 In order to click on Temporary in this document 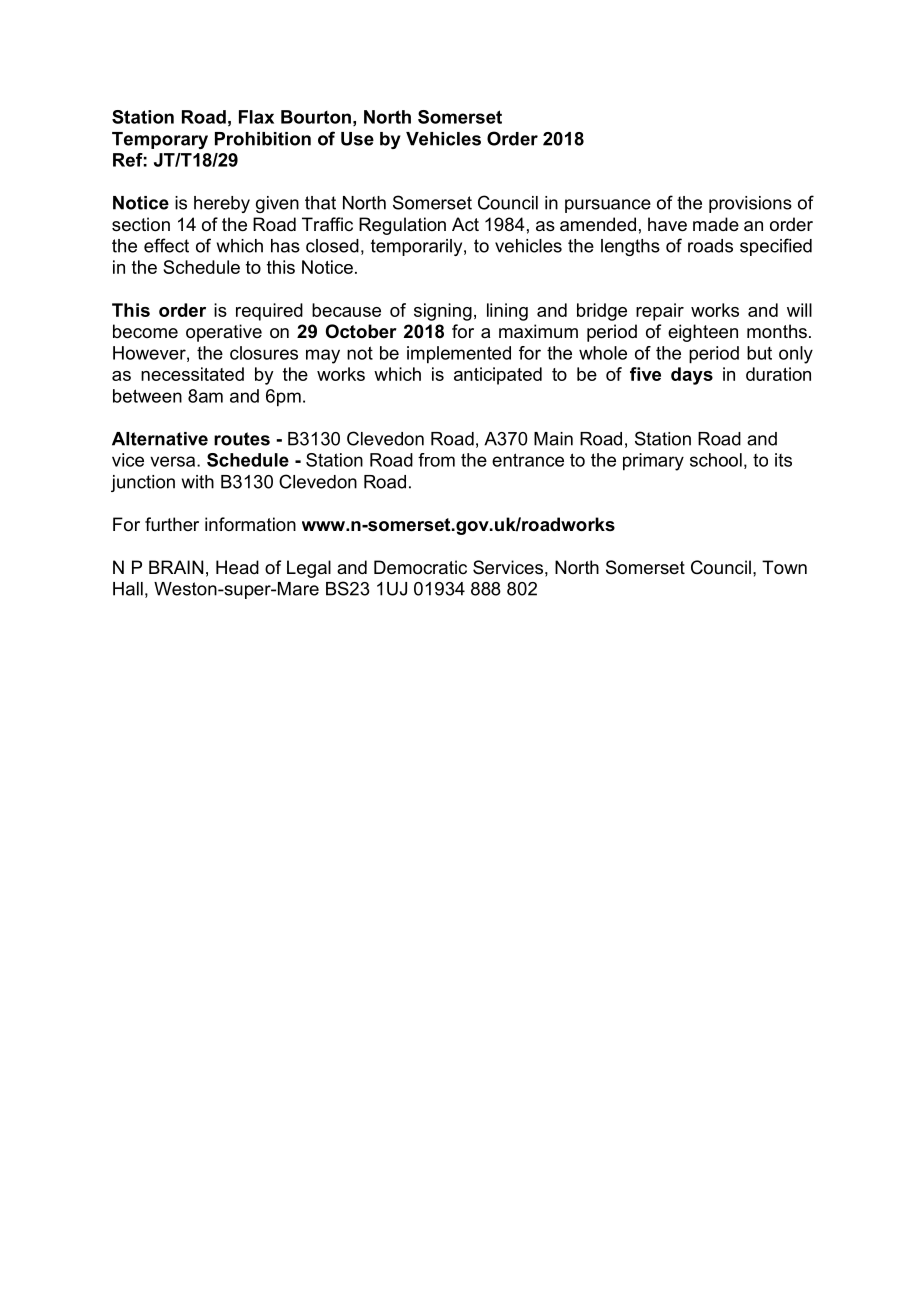, I will do `click(160, 140)`.
